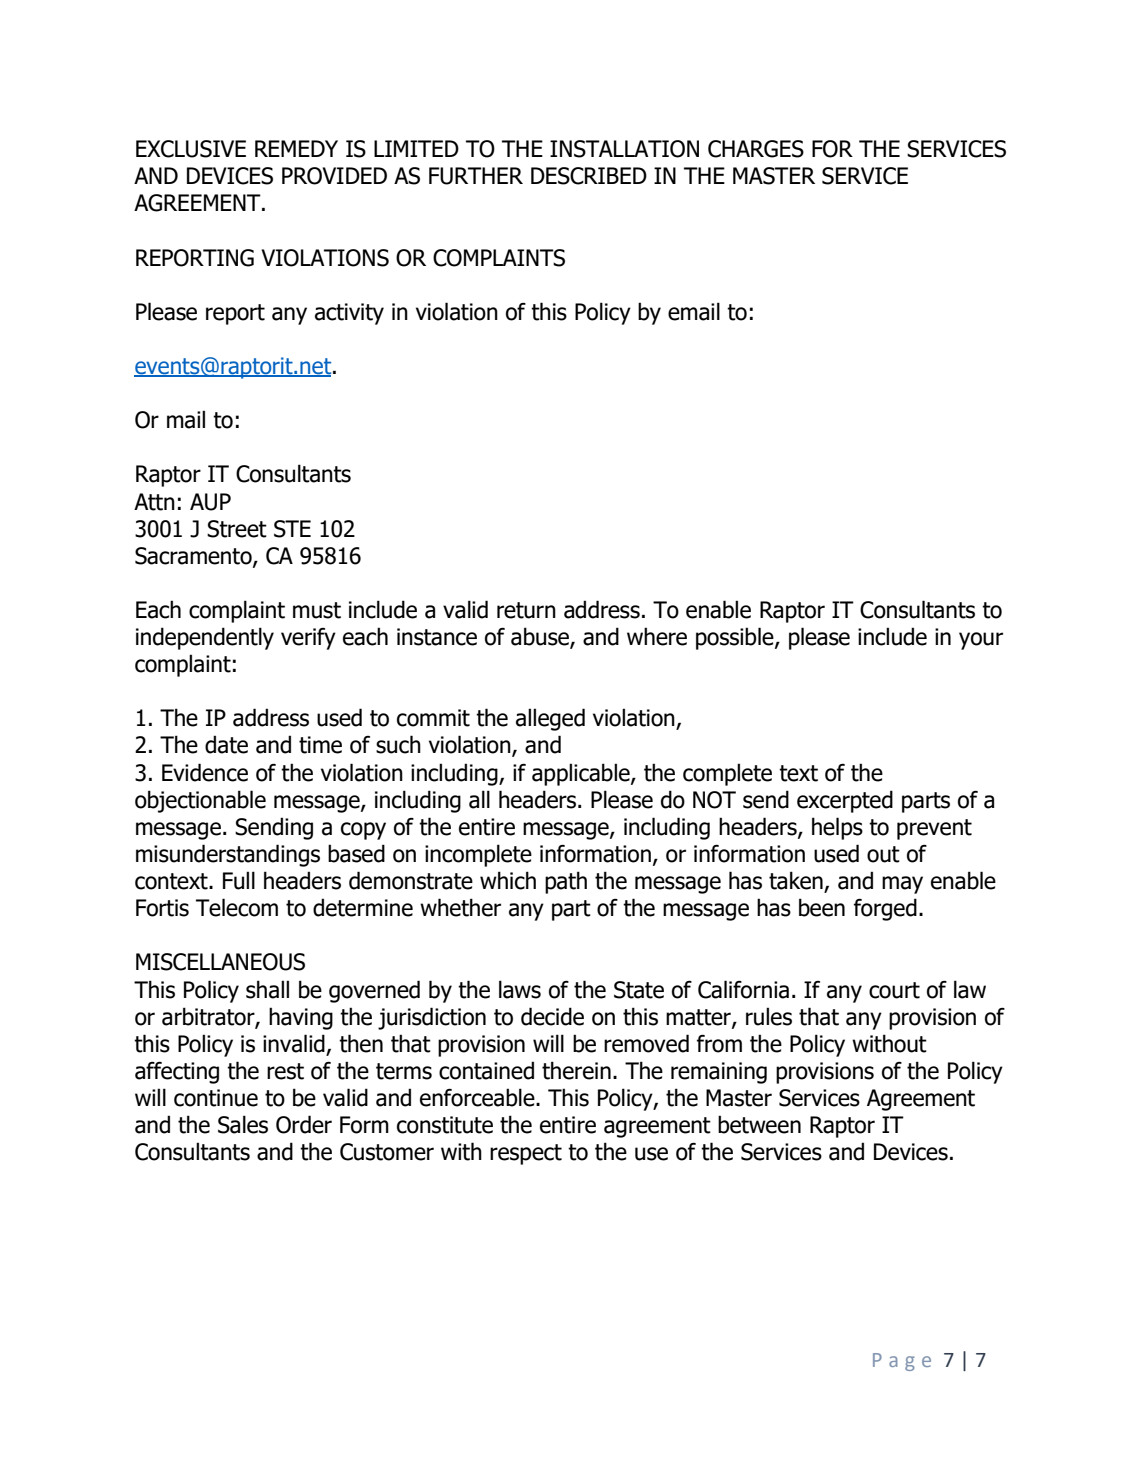 The image size is (1145, 1482). What do you see at coordinates (736, 638) in the screenshot?
I see `possible` at bounding box center [736, 638].
